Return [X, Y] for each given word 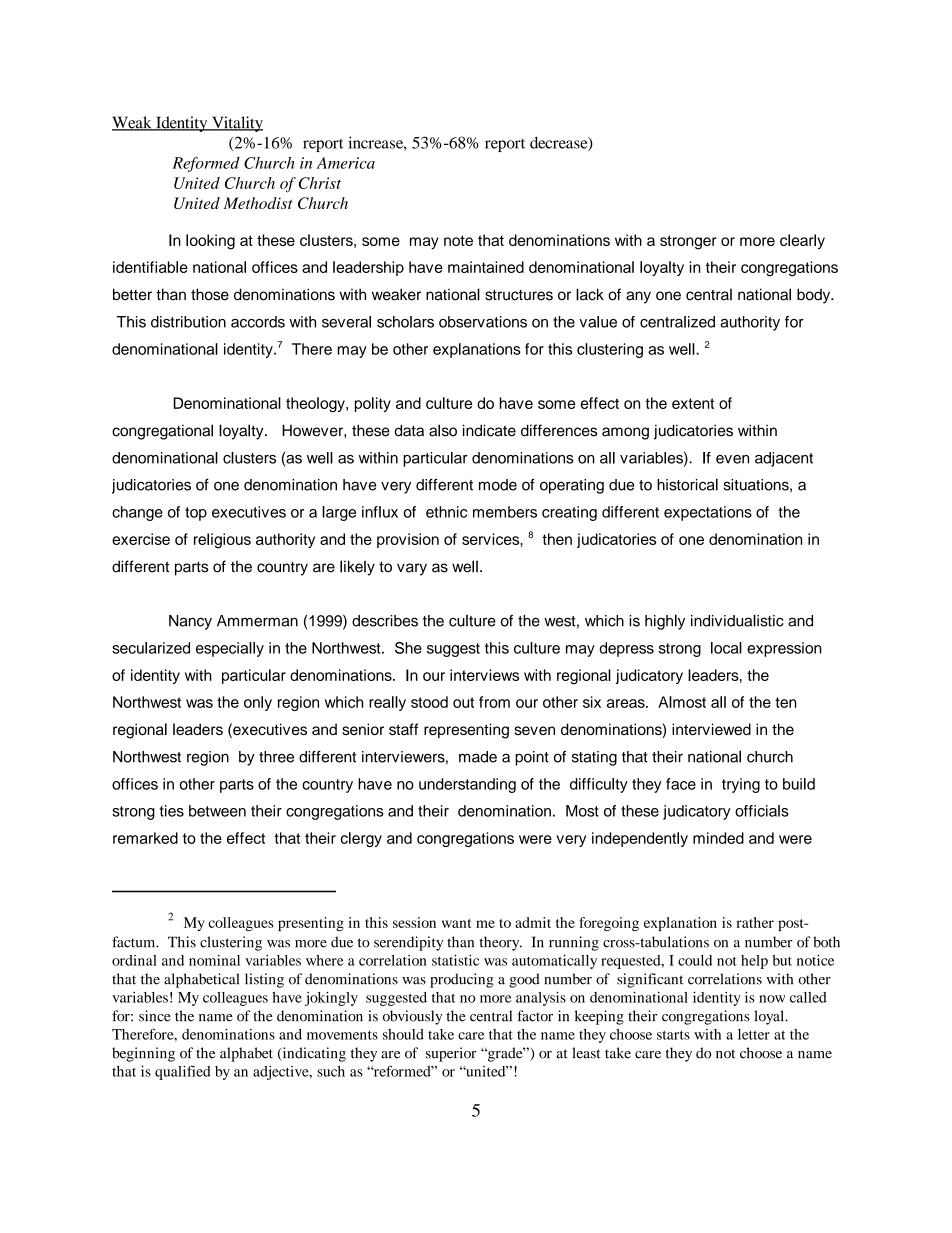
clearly [802, 241]
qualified [183, 1072]
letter [754, 1034]
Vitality [236, 124]
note [458, 240]
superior [451, 1054]
